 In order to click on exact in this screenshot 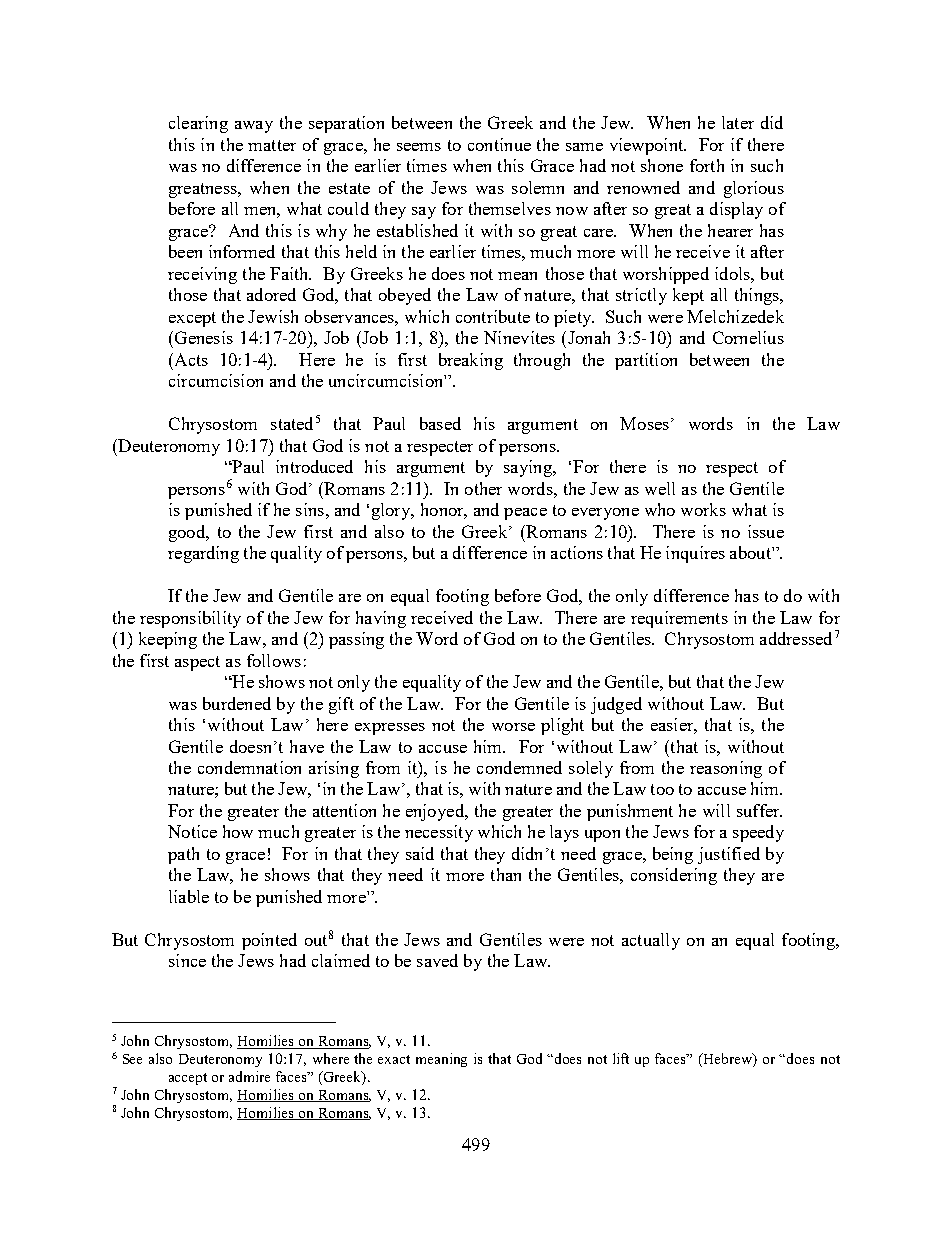, I will do `click(394, 1059)`.
